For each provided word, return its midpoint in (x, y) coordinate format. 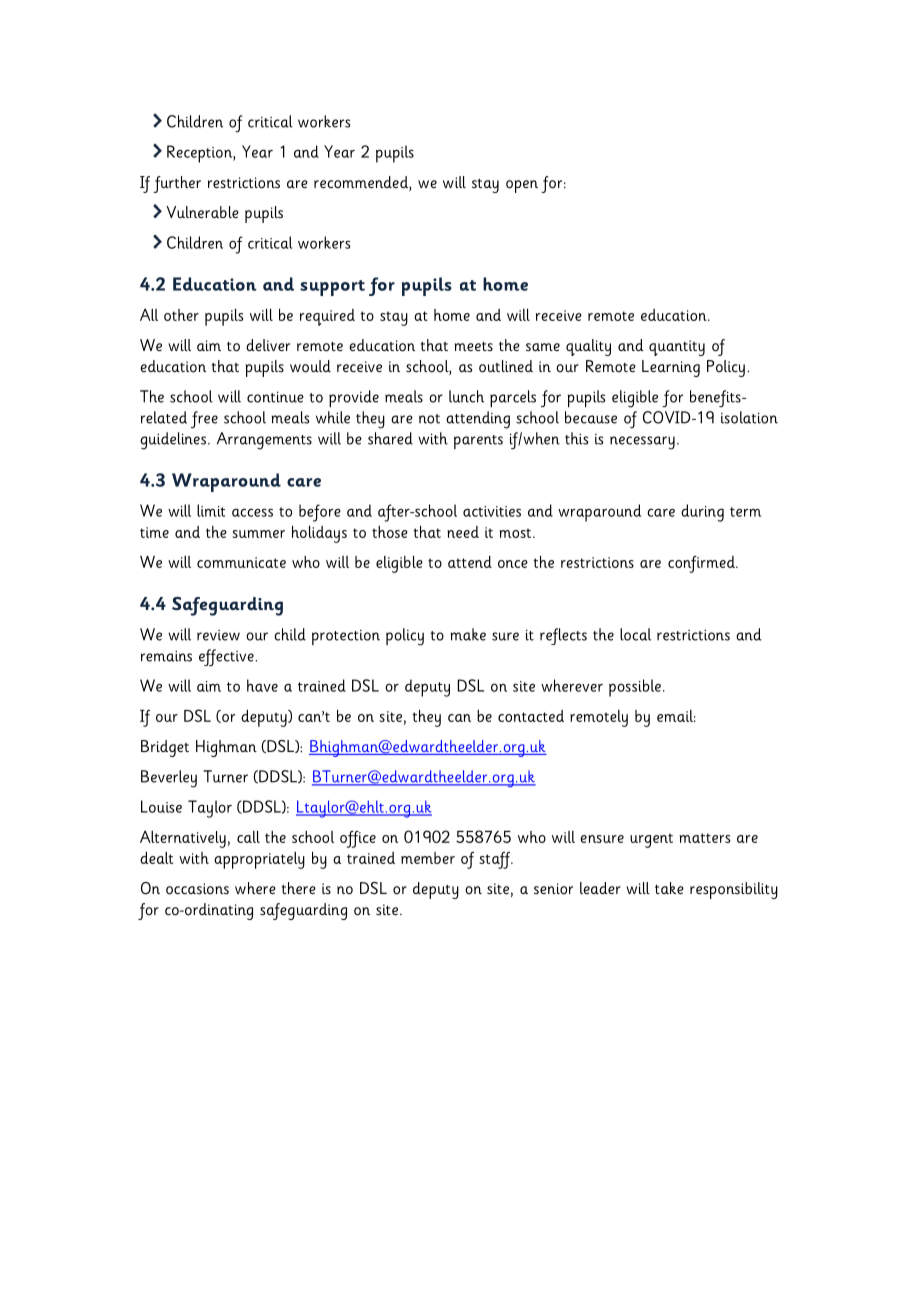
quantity (677, 348)
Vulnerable (202, 212)
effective (227, 658)
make (468, 634)
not (429, 419)
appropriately (259, 860)
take (669, 888)
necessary (642, 443)
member (428, 858)
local (635, 634)
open (522, 186)
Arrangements (264, 441)
